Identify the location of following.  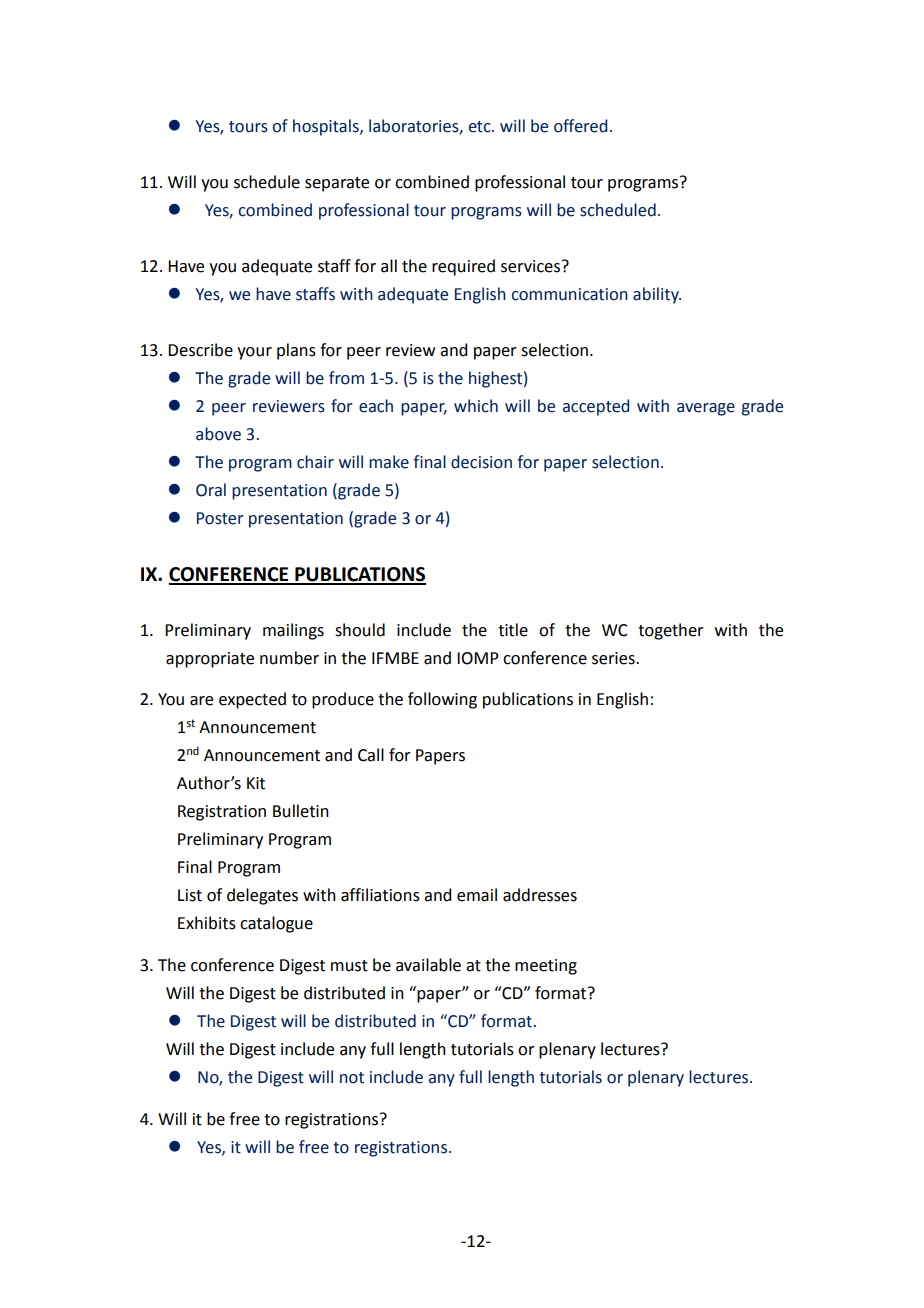
(442, 700).
